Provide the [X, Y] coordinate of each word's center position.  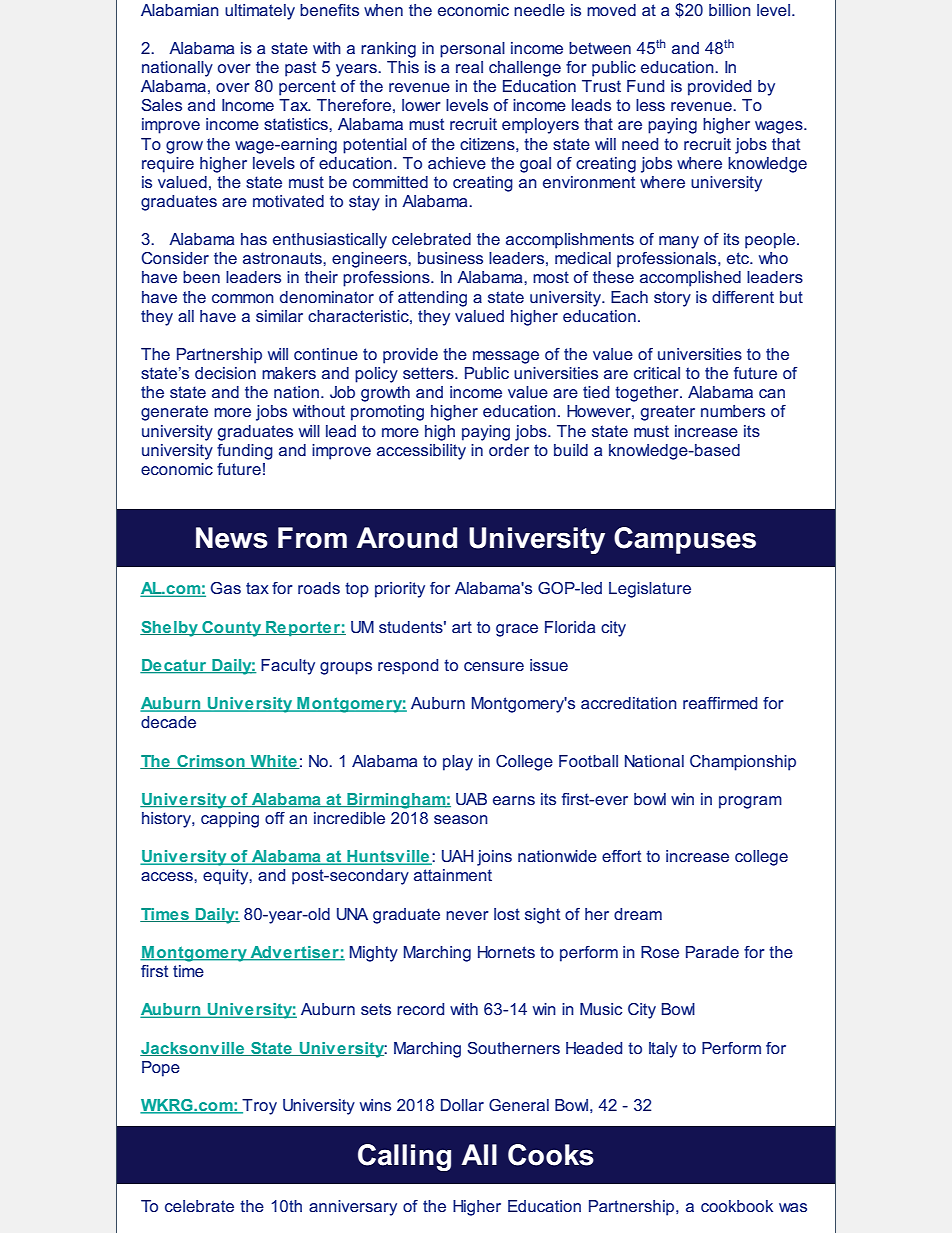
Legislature [650, 590]
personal [472, 50]
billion [730, 10]
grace [517, 630]
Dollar [462, 1105]
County [232, 629]
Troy [259, 1107]
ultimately [260, 12]
